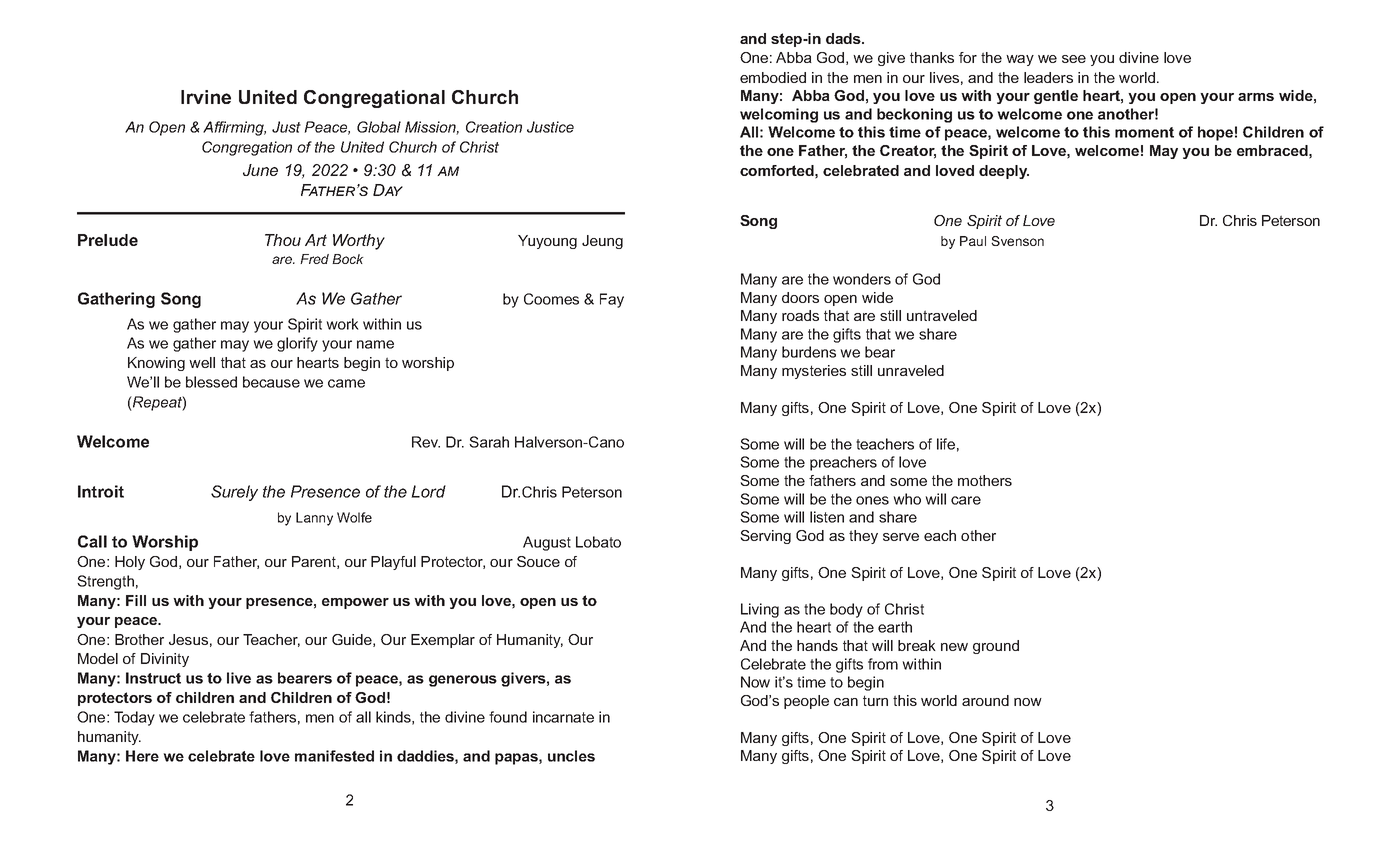 This document has width=1400, height=850. I want to click on Irvine, so click(206, 97).
